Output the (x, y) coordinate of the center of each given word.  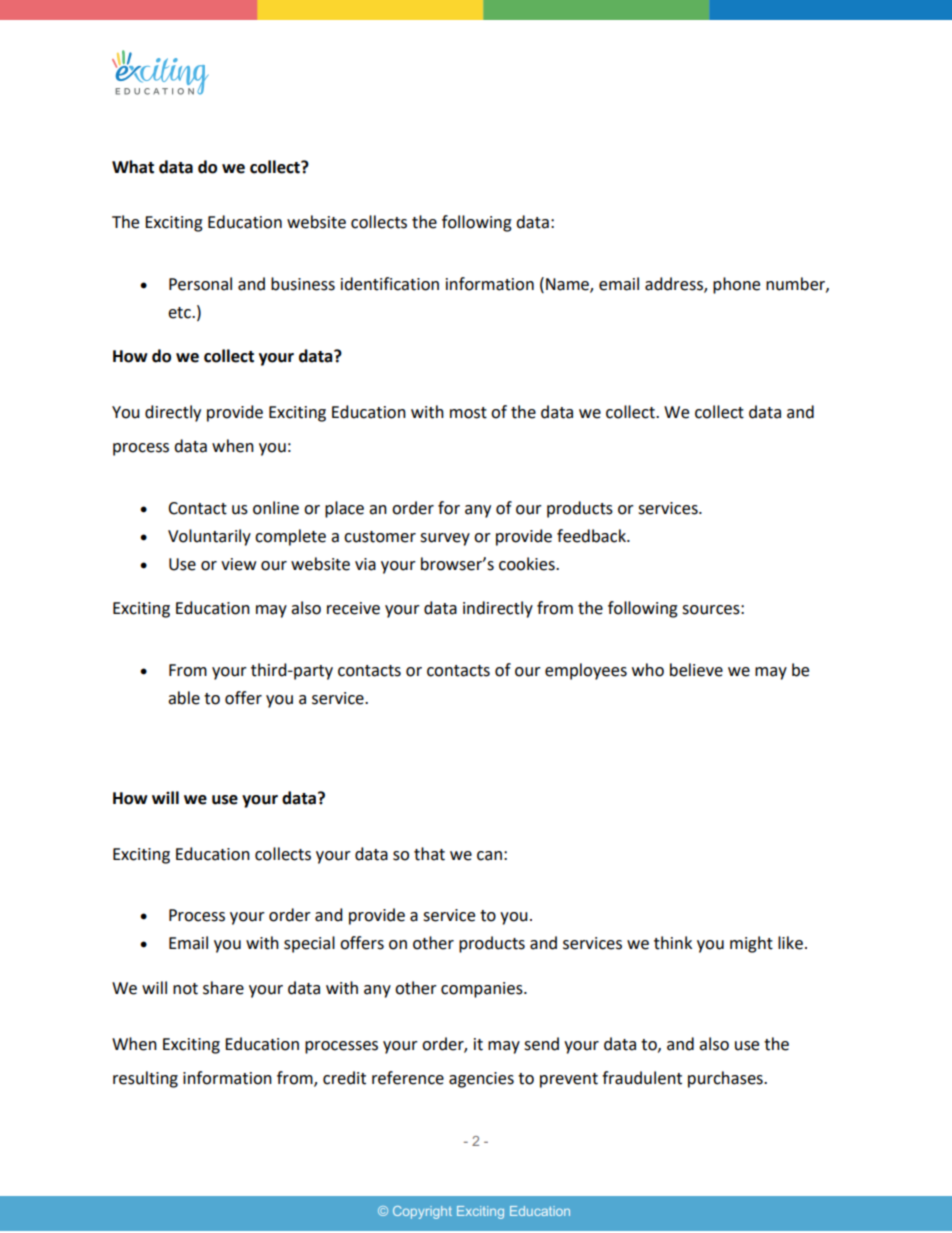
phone (736, 285)
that (429, 854)
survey (445, 539)
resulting (145, 1079)
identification (390, 284)
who (648, 670)
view (238, 564)
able (184, 698)
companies (483, 990)
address (675, 284)
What (133, 167)
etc (180, 313)
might (751, 944)
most (468, 413)
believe (696, 670)
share (223, 988)
